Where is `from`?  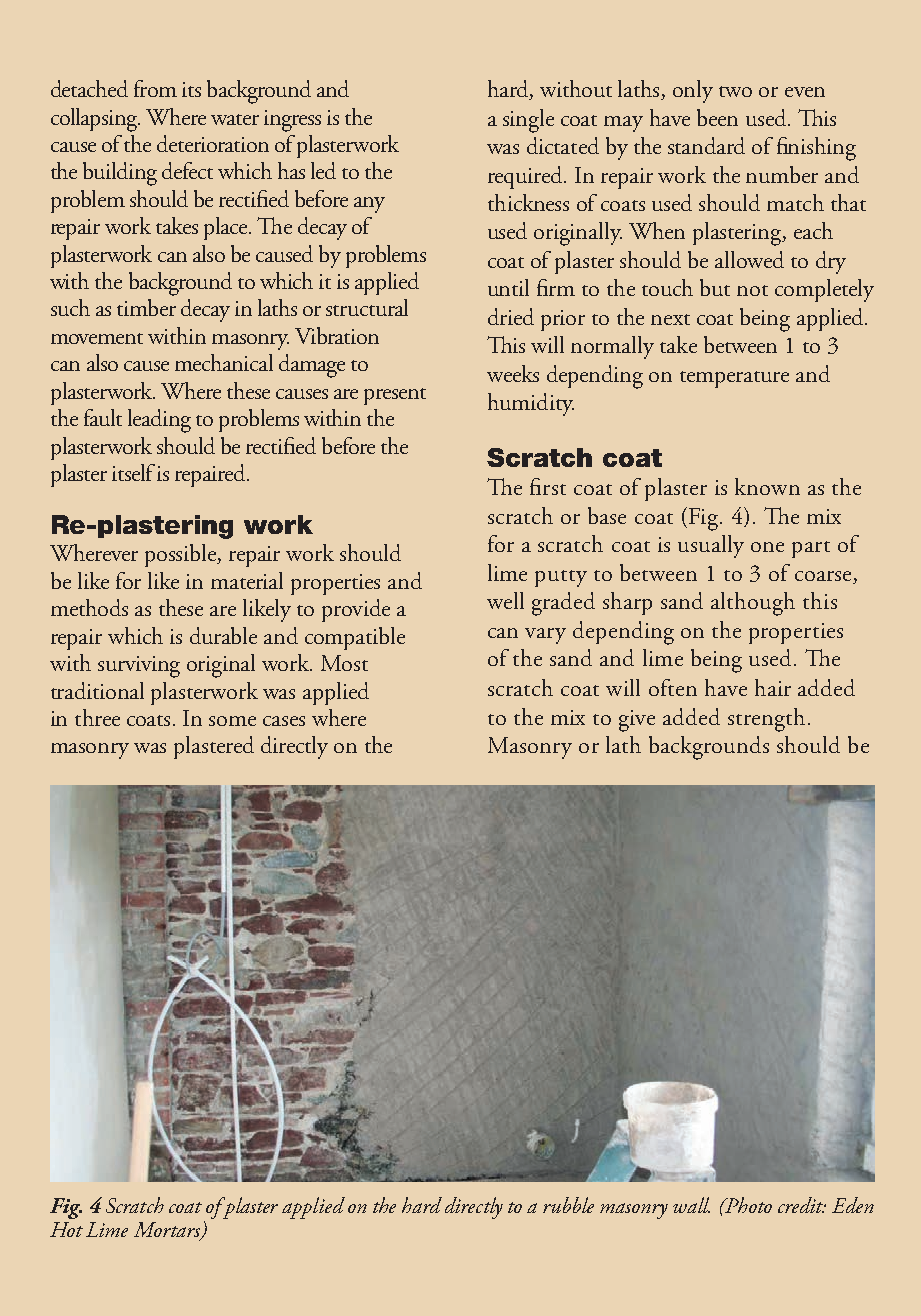
from is located at coordinates (155, 88).
